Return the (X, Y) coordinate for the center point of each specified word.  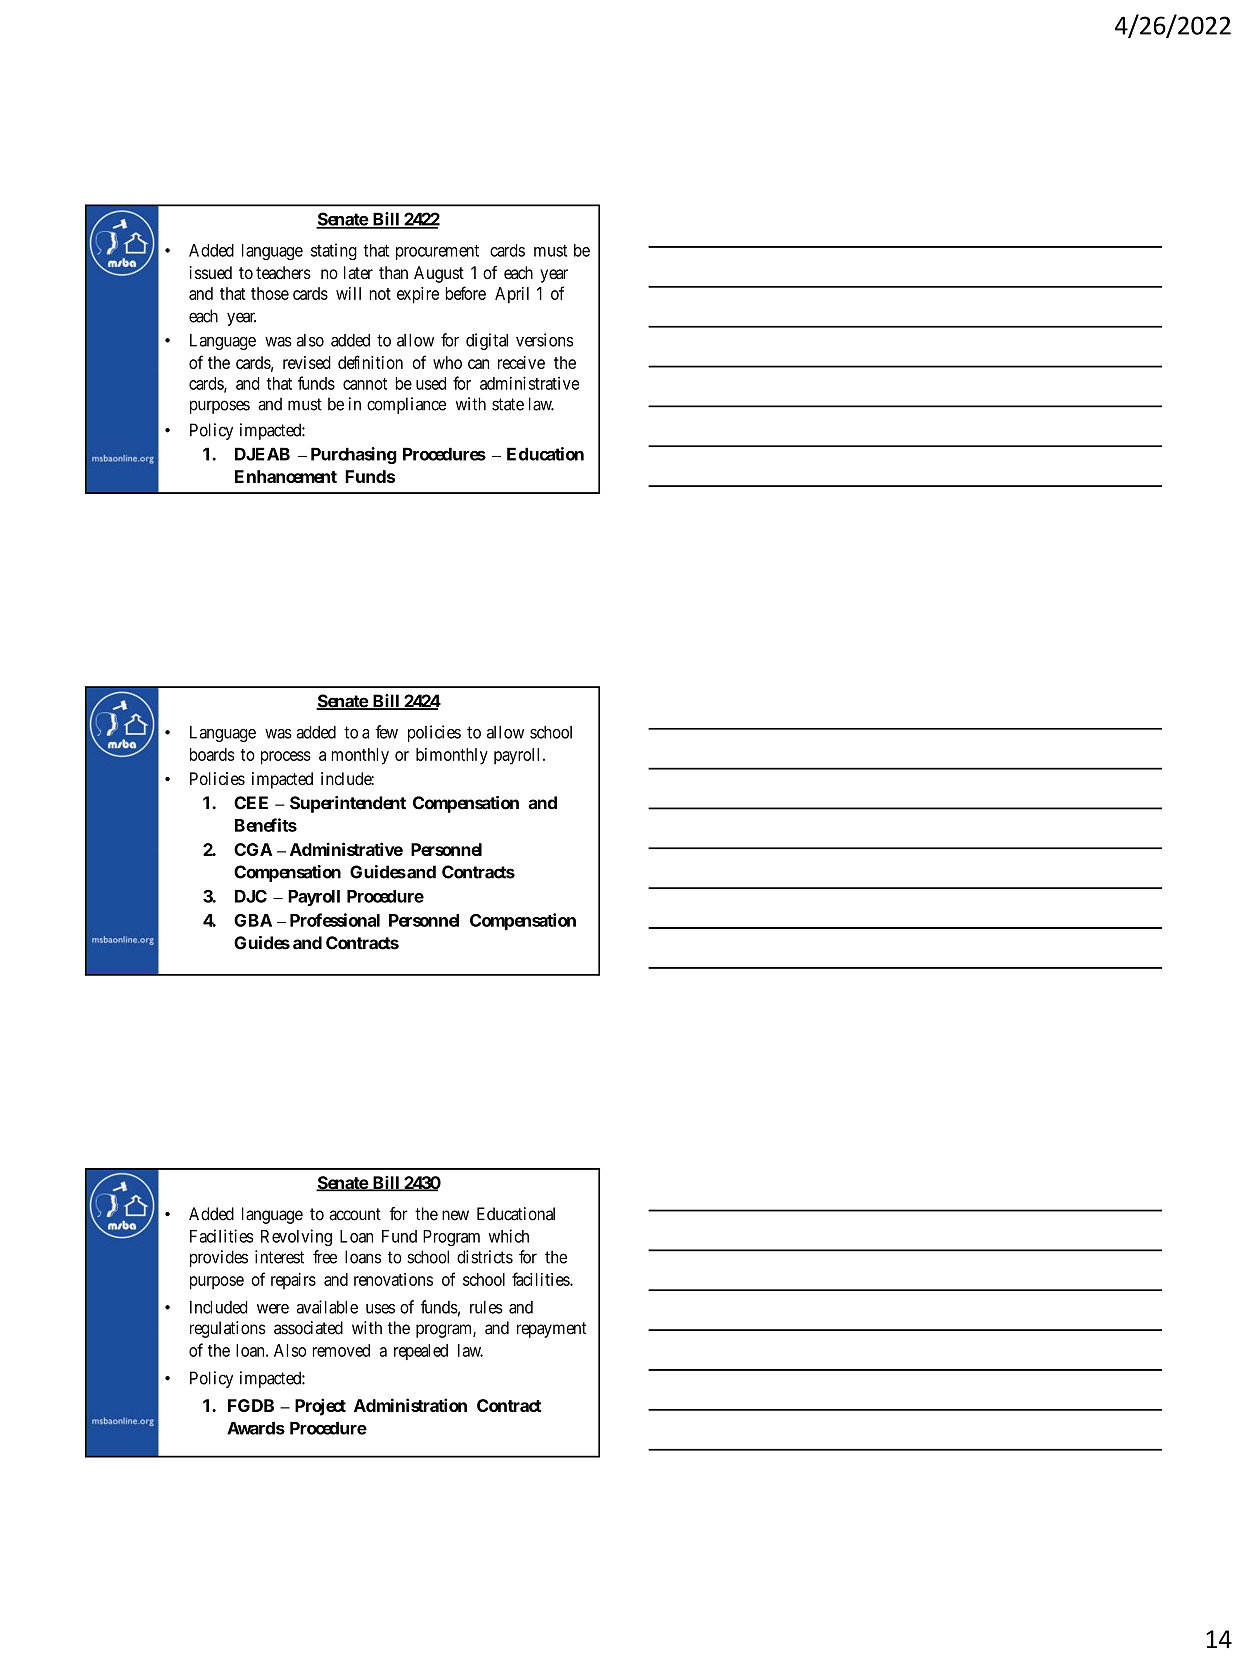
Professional (335, 920)
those (270, 293)
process (286, 758)
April (512, 295)
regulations (228, 1329)
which (508, 1236)
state (508, 404)
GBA (253, 920)
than (393, 272)
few (386, 732)
